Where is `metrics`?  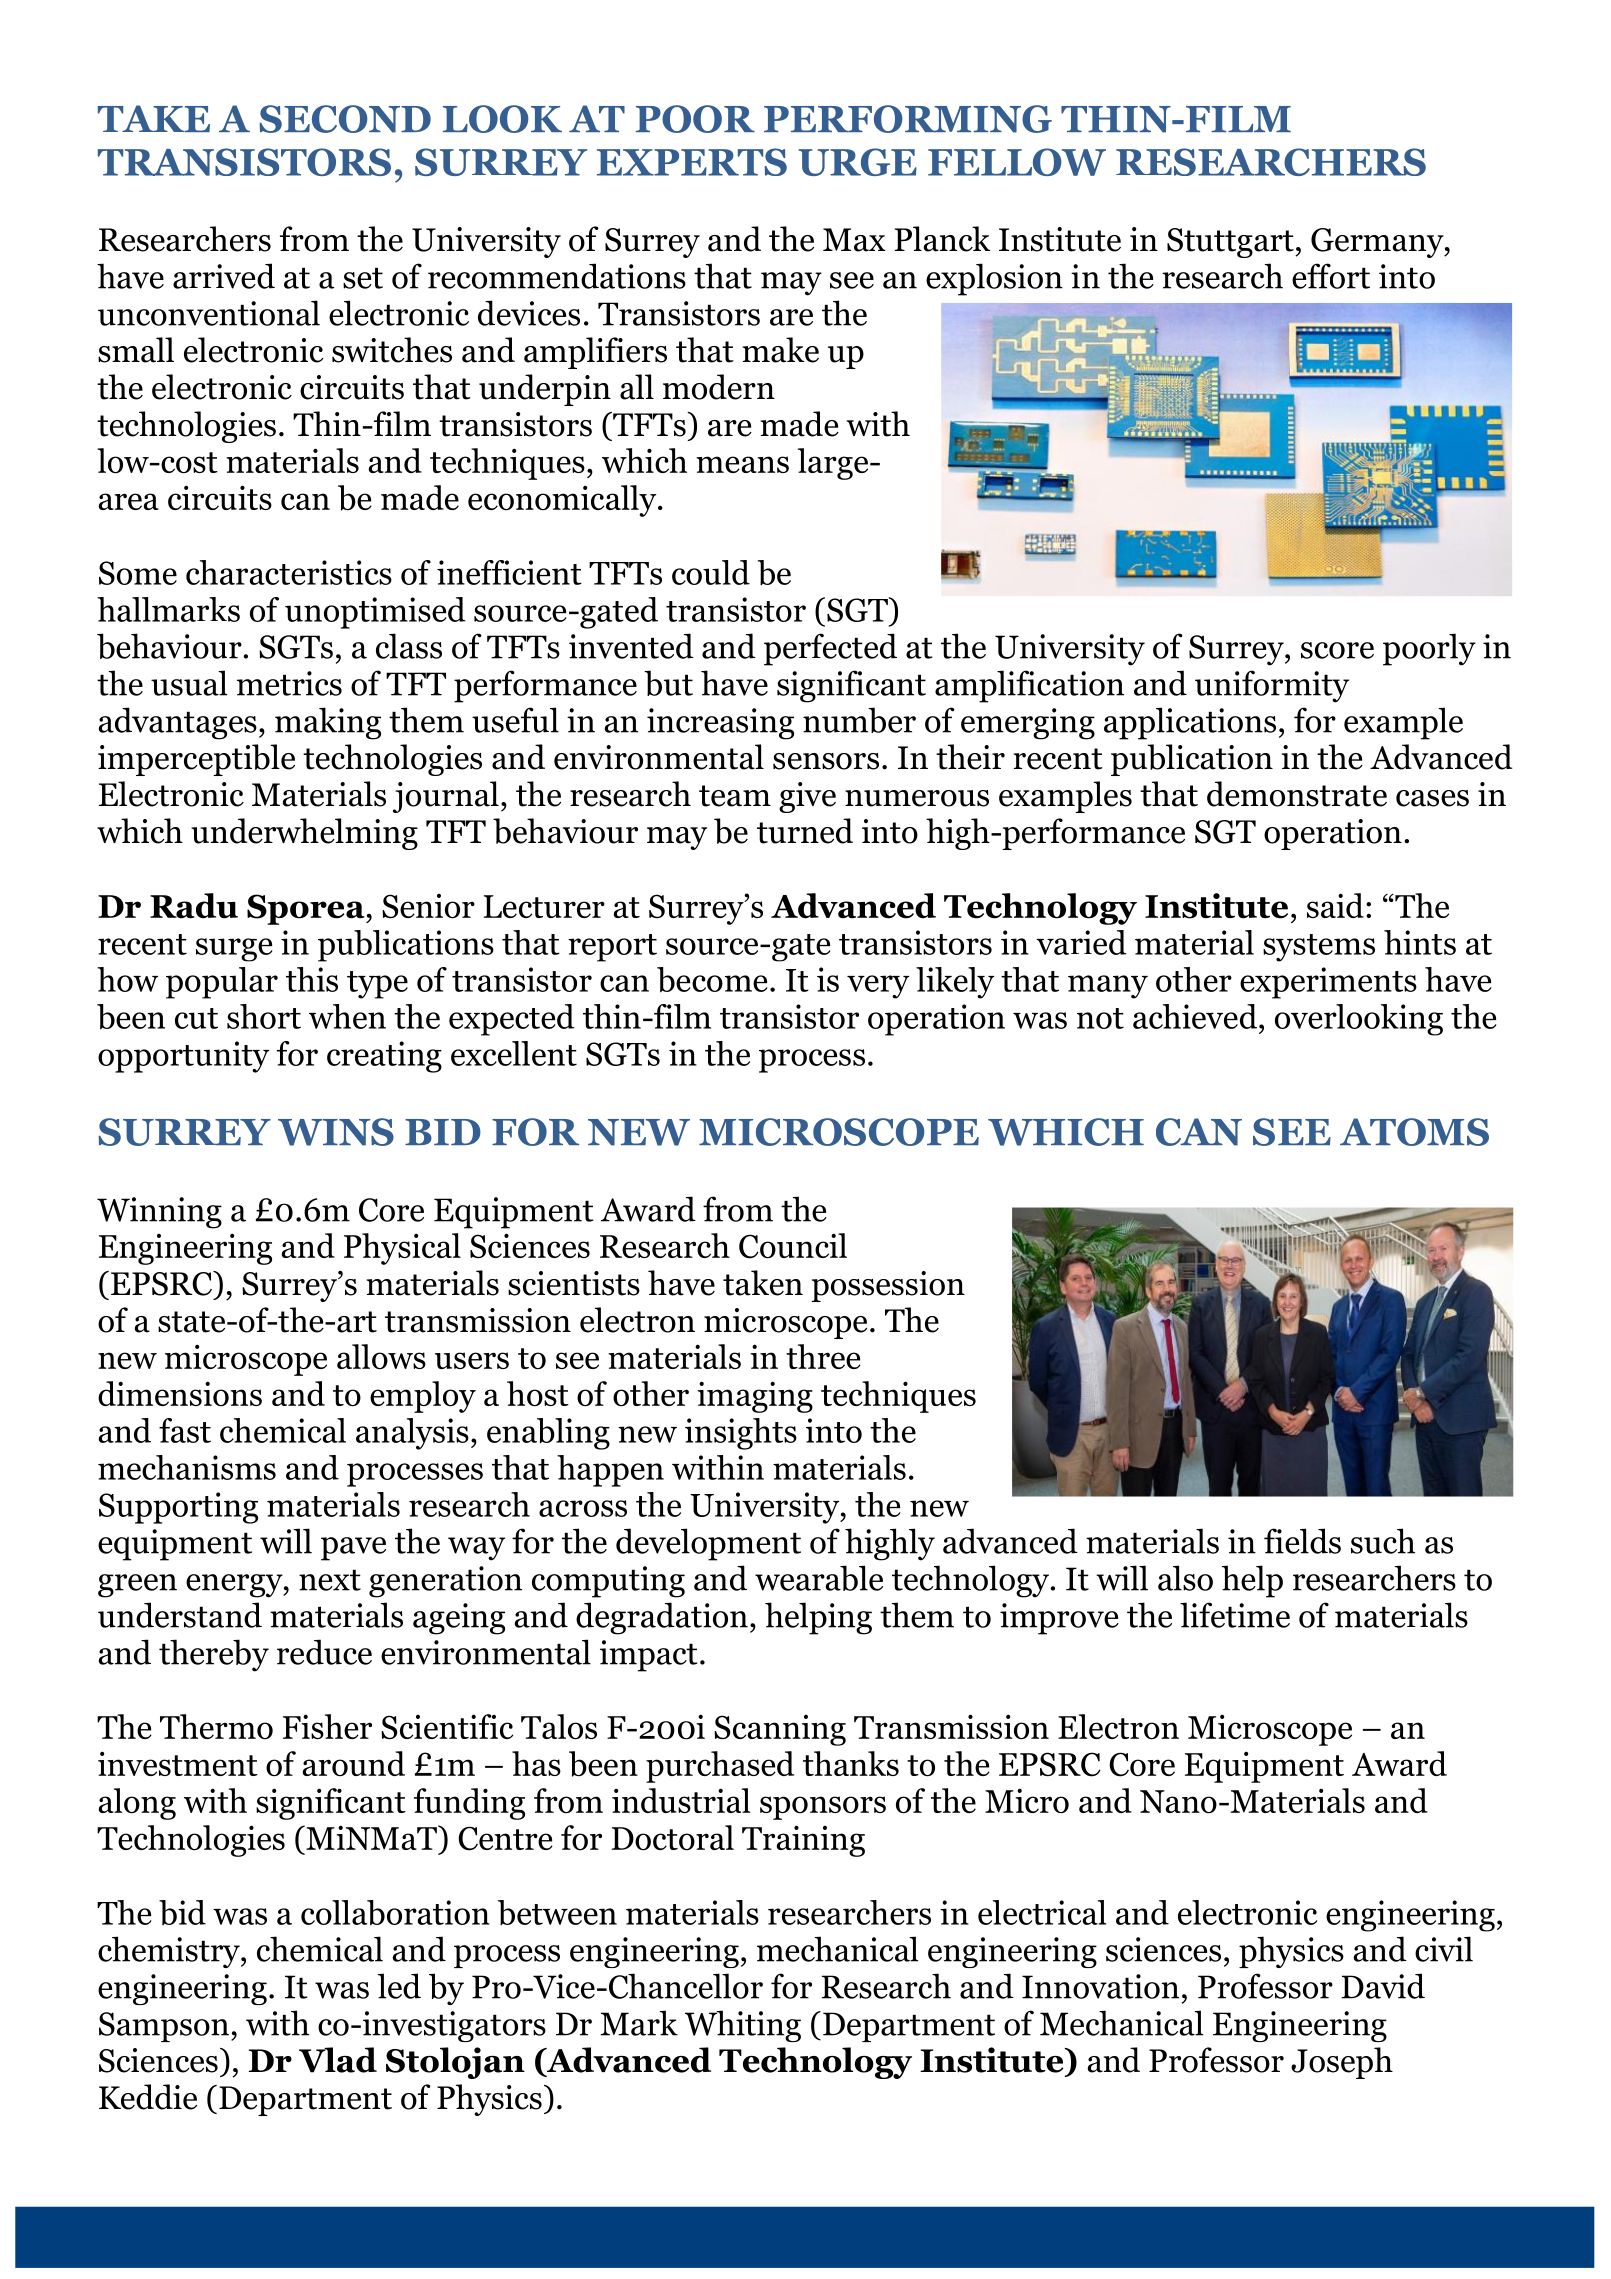
metrics is located at coordinates (289, 683).
